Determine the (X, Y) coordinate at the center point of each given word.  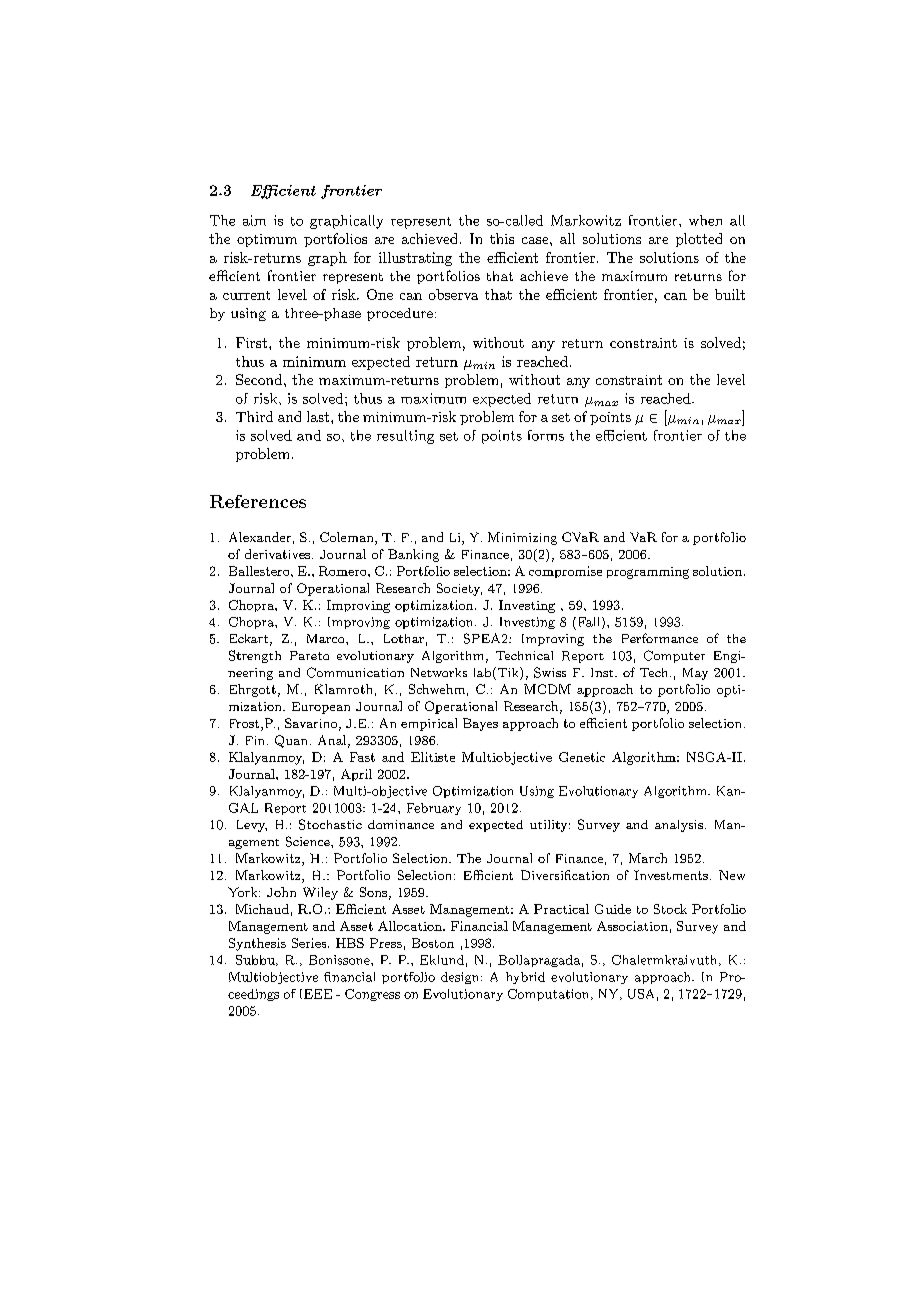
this (502, 238)
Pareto (309, 655)
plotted (699, 240)
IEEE (316, 994)
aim (254, 220)
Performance (660, 638)
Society (459, 589)
